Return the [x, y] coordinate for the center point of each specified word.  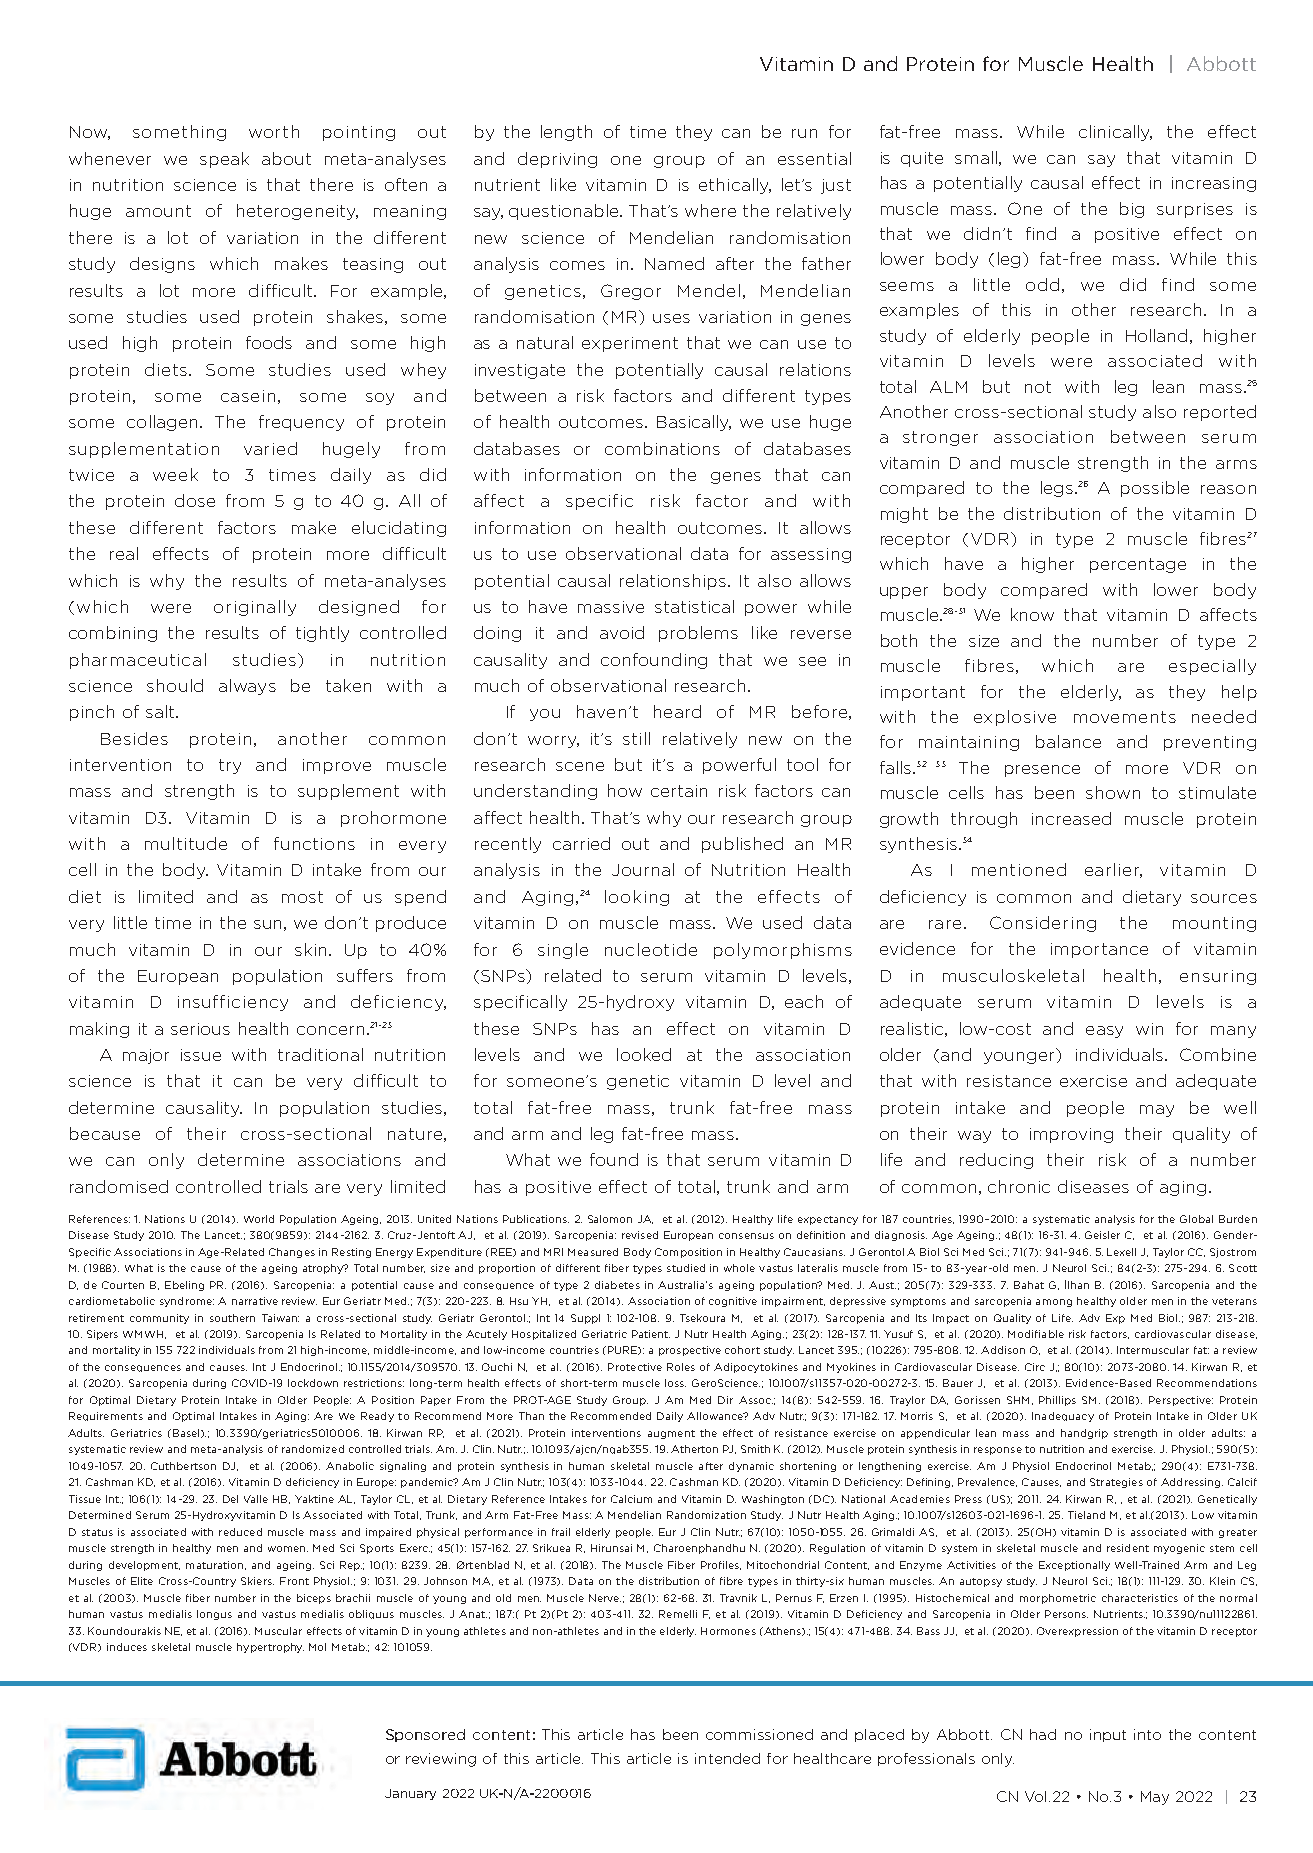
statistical [694, 606]
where [710, 210]
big [1132, 210]
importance [1099, 950]
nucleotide [651, 949]
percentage [1138, 565]
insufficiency [233, 1003]
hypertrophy [270, 1648]
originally [255, 608]
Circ [1035, 1367]
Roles [681, 1367]
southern [232, 1318]
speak [224, 160]
